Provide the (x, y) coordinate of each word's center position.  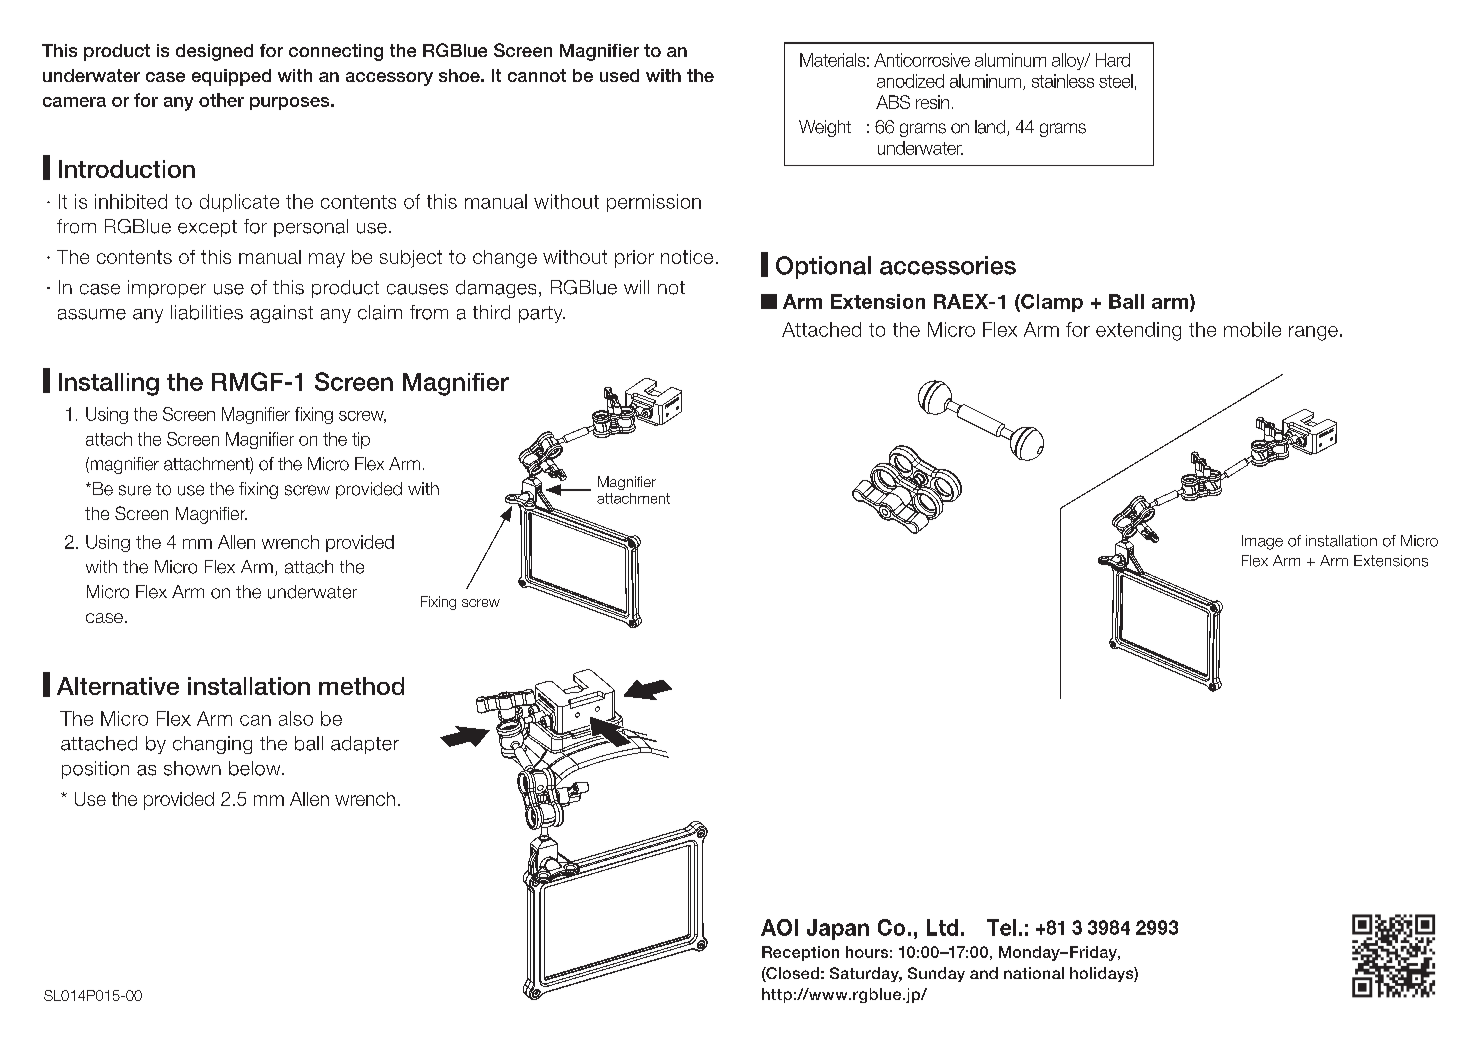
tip (361, 440)
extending (1138, 331)
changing (212, 745)
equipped (231, 77)
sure (135, 490)
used (619, 75)
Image (1262, 542)
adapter (365, 745)
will (636, 287)
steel (1116, 81)
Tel (1001, 927)
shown (192, 768)
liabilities (207, 312)
